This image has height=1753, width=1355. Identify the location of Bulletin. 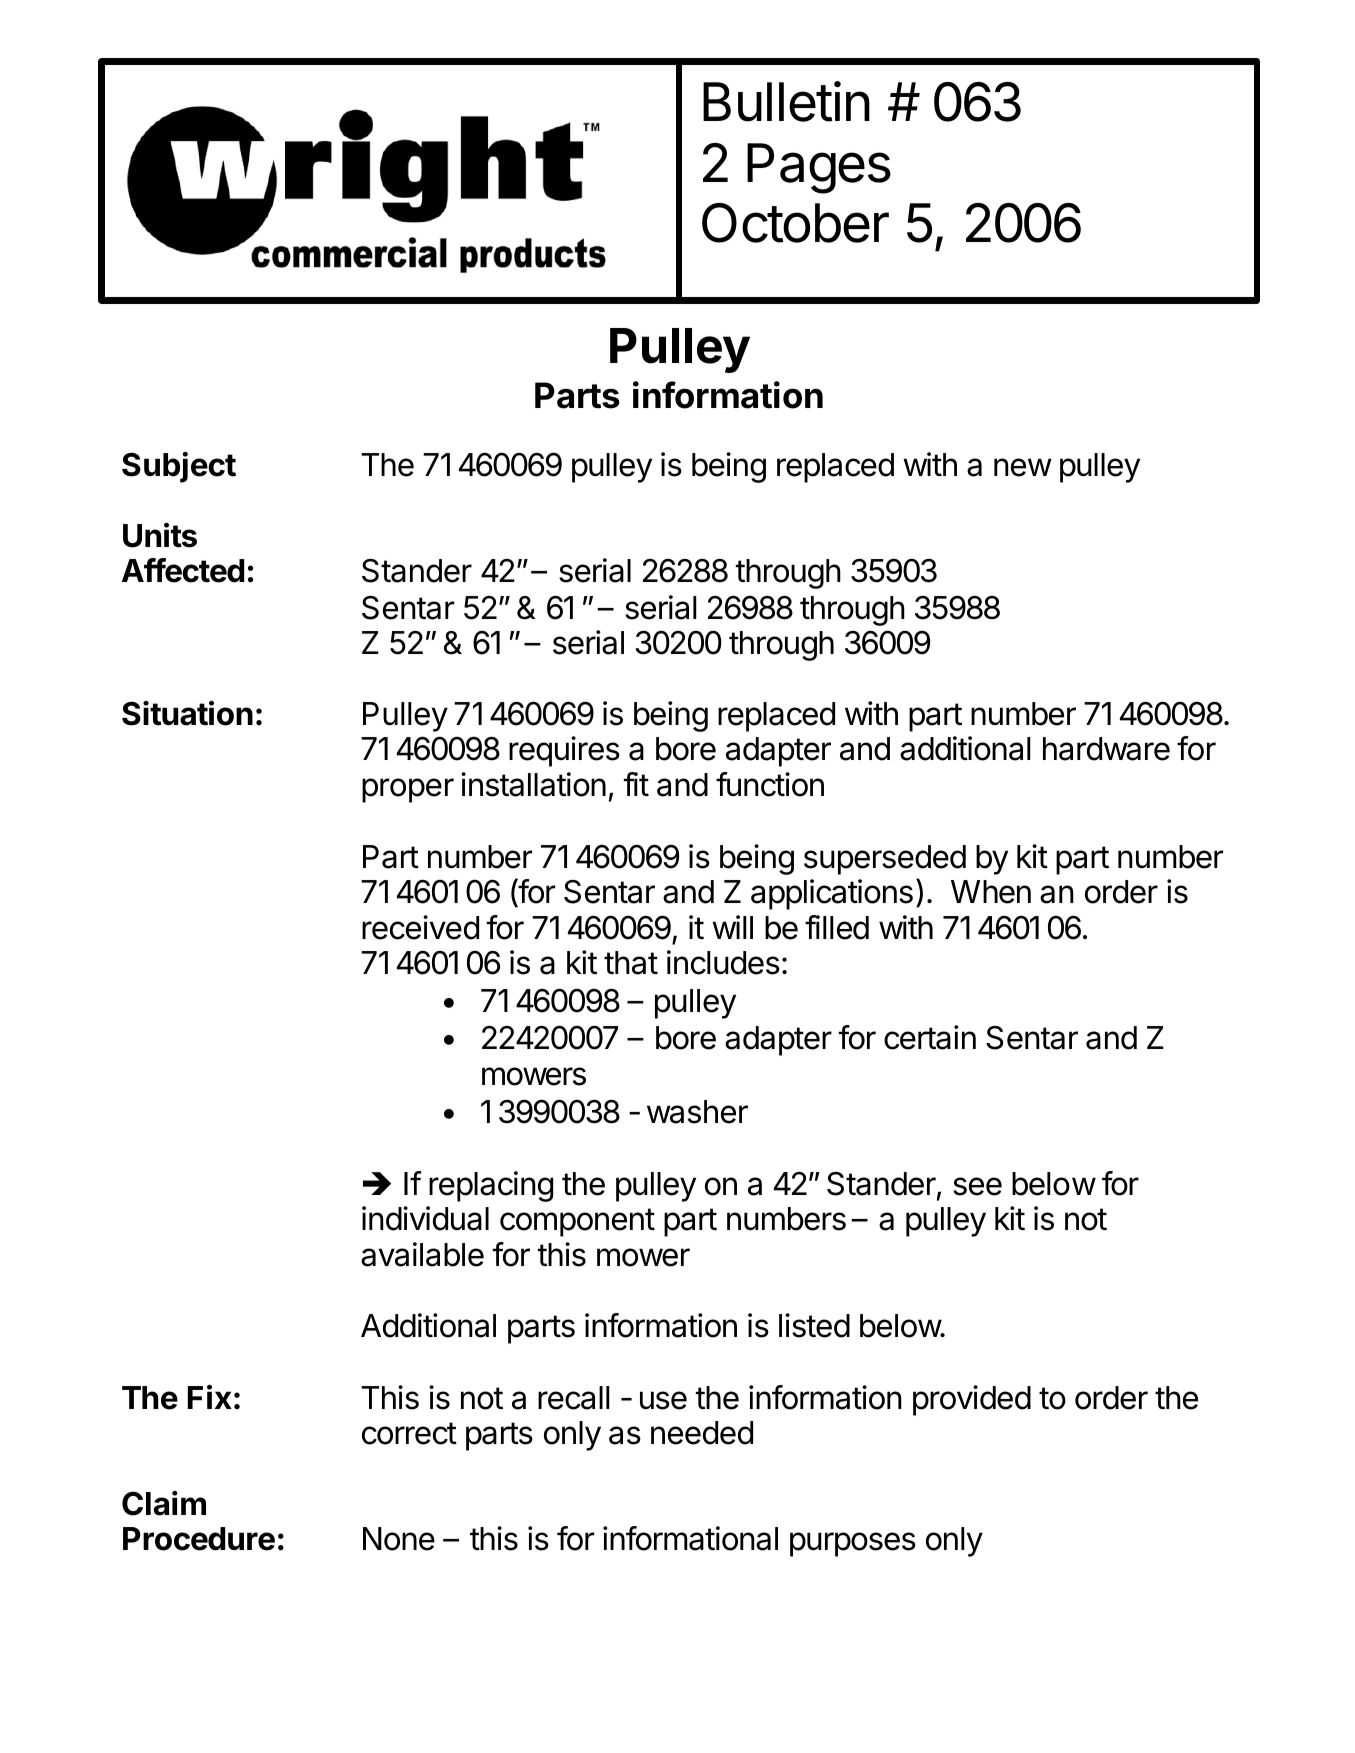
(786, 101).
